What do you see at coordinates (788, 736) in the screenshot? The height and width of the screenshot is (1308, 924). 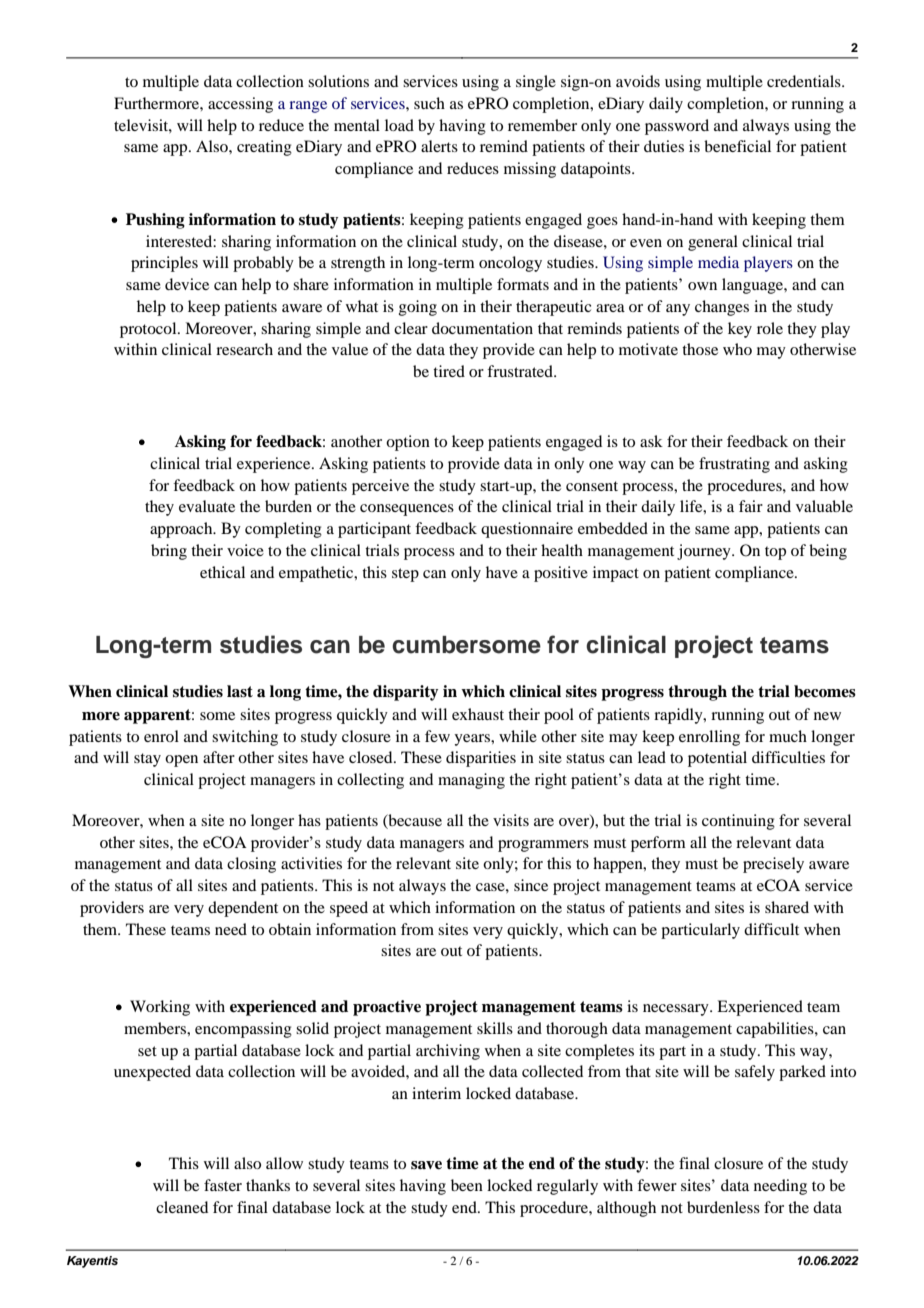 I see `much` at bounding box center [788, 736].
